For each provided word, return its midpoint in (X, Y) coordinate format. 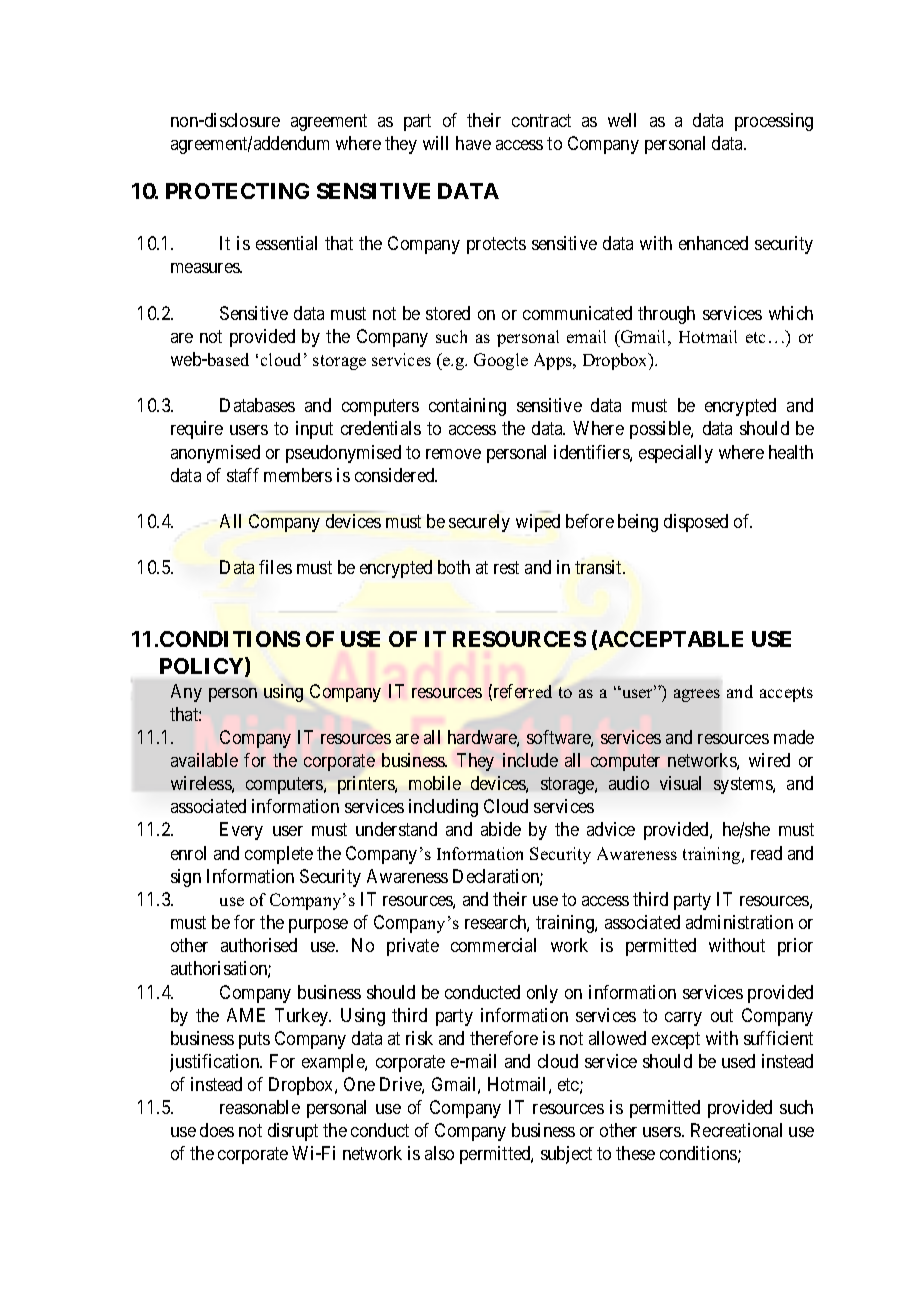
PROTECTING (237, 191)
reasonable (260, 1107)
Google (501, 361)
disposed (696, 523)
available (204, 760)
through (666, 315)
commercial (493, 945)
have (473, 143)
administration (739, 922)
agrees (697, 695)
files (275, 567)
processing (774, 122)
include (530, 760)
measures (206, 268)
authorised (259, 945)
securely (479, 523)
